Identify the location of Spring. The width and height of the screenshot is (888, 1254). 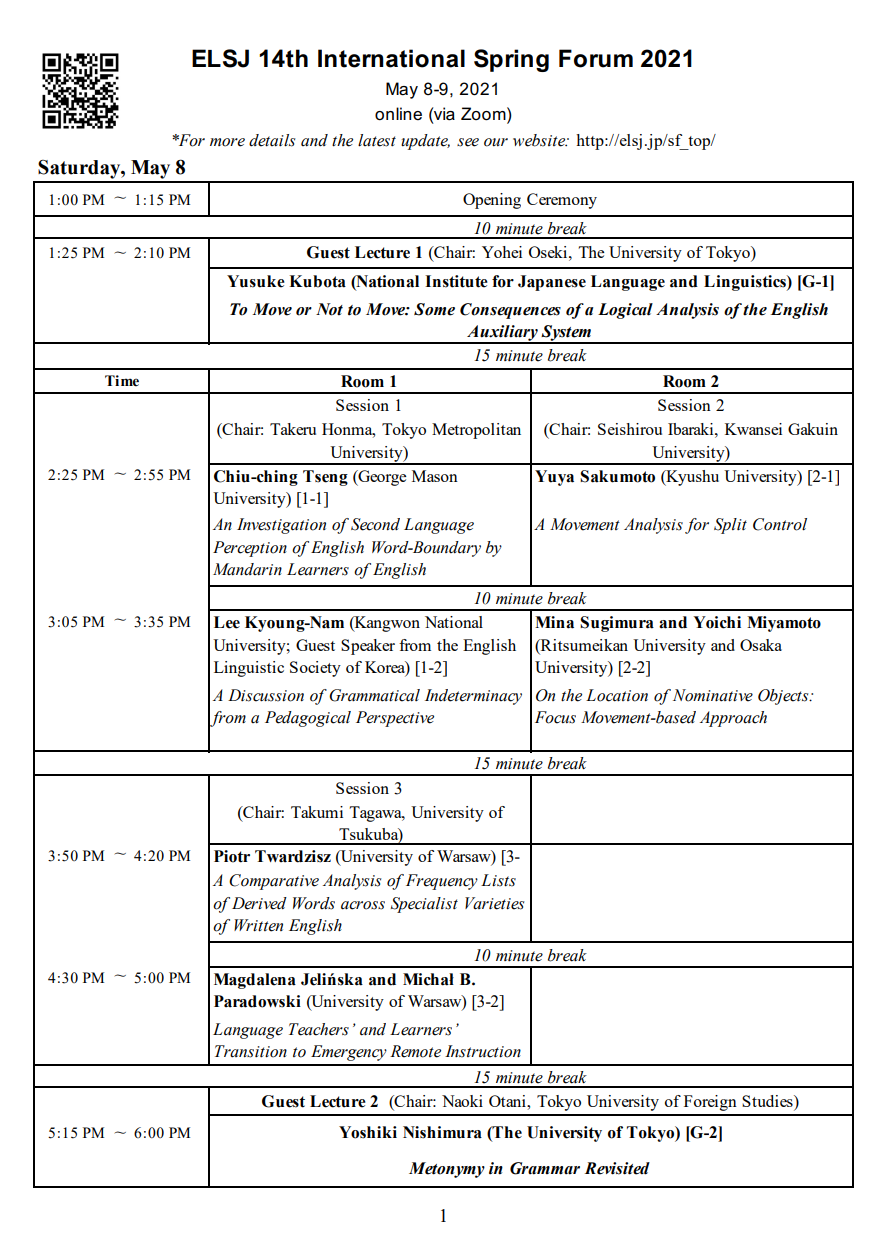
(511, 60).
